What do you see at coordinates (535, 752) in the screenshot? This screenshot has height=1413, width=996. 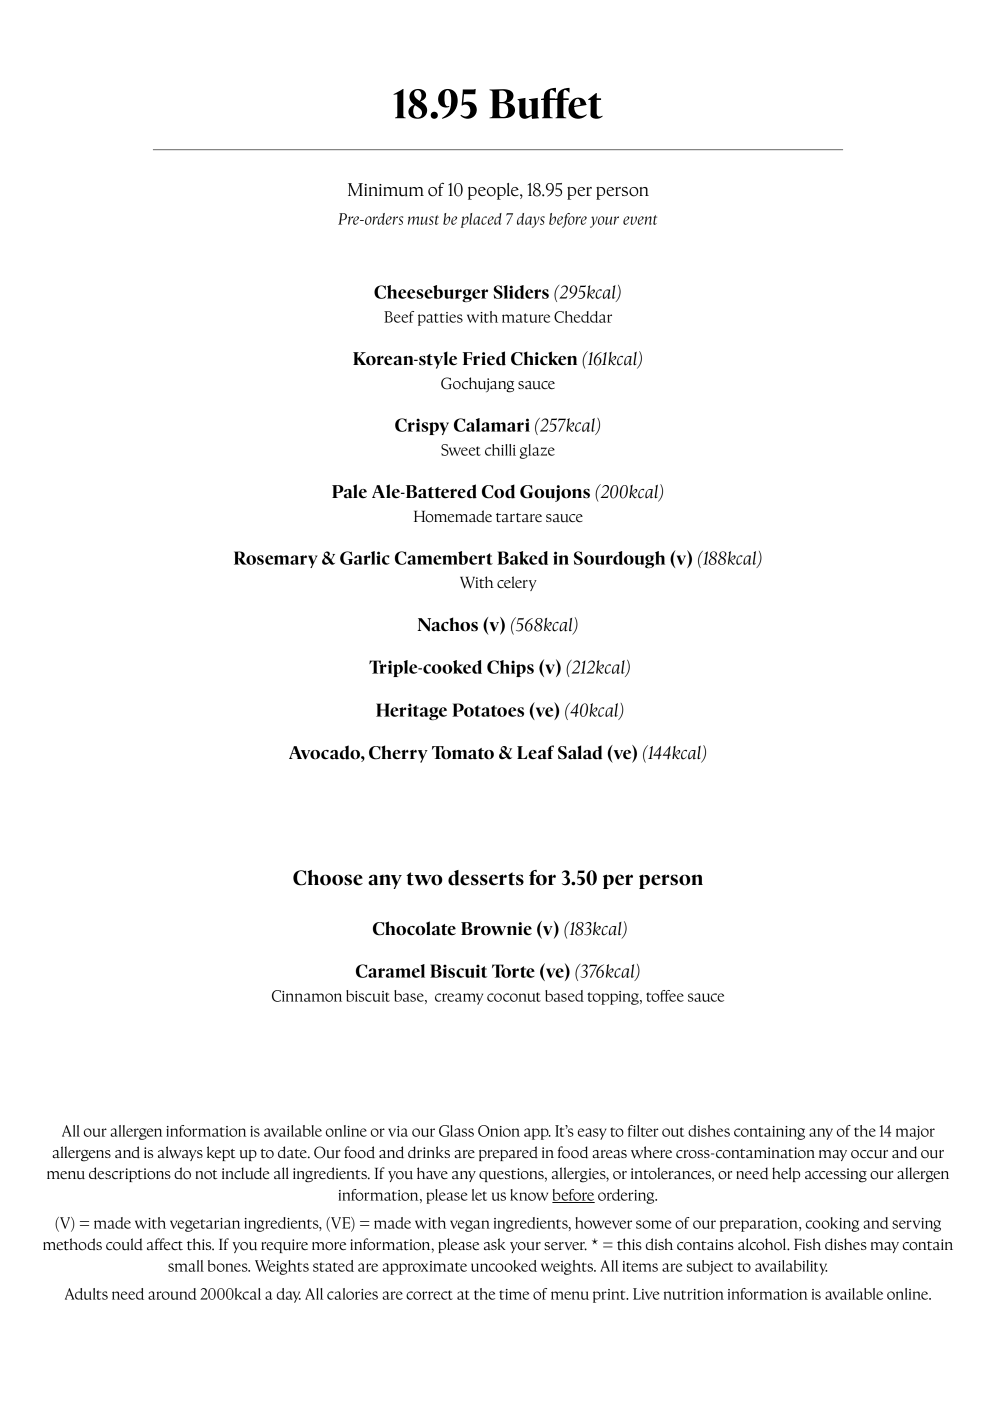 I see `Leaf` at bounding box center [535, 752].
